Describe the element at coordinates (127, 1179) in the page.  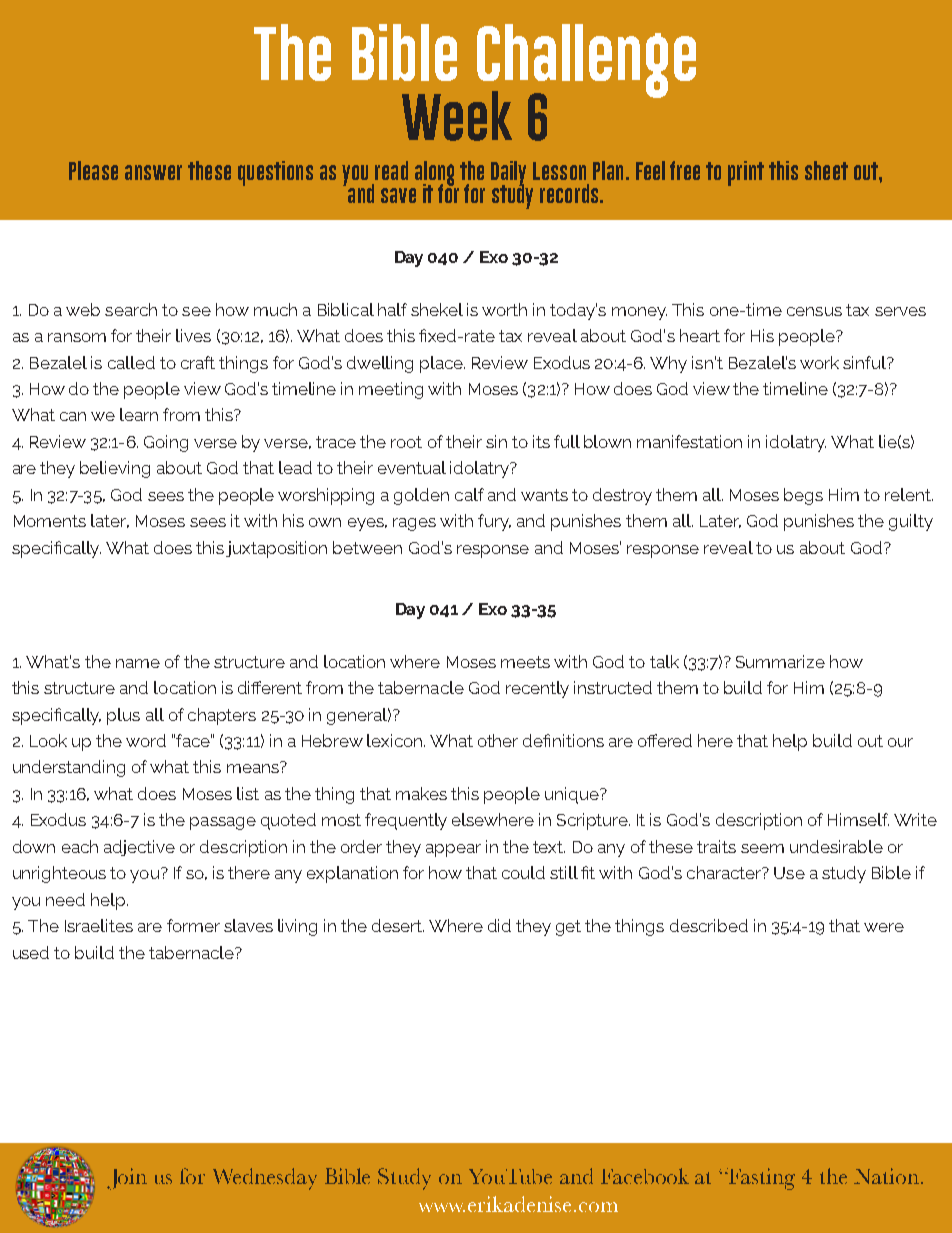
I see `Join` at that location.
